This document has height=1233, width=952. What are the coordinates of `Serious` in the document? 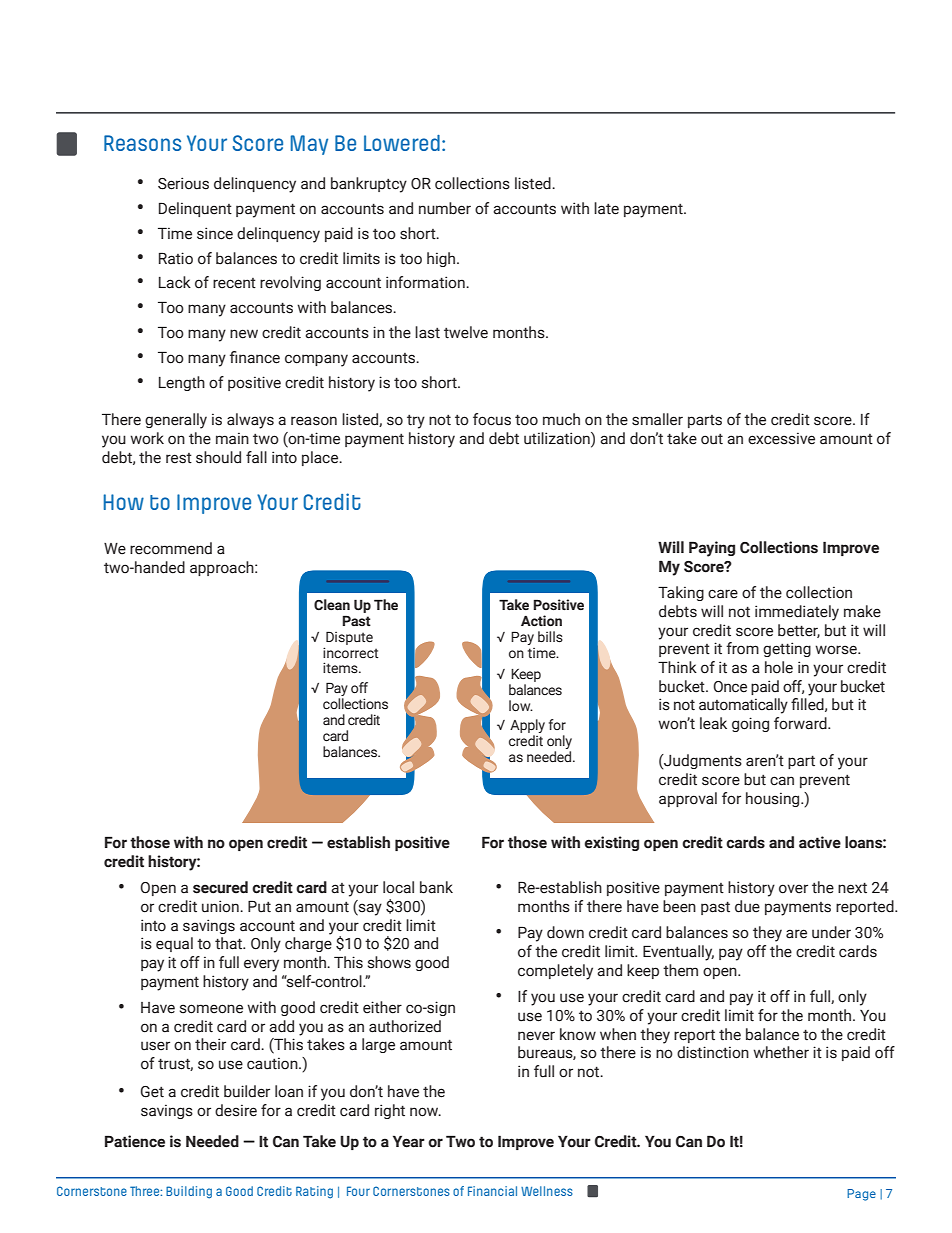 It's located at (183, 183).
